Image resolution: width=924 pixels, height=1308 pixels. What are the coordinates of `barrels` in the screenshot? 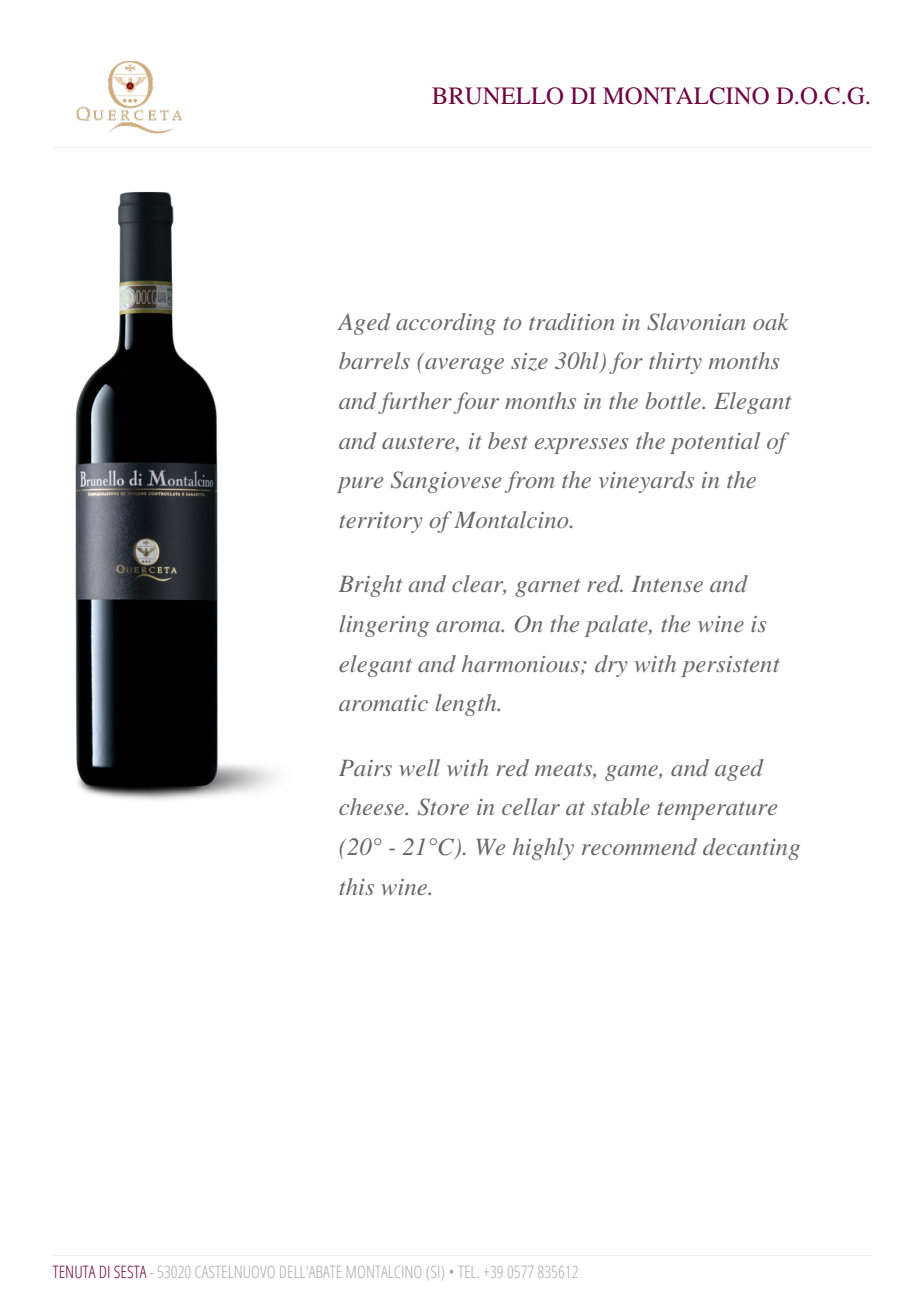 It's located at (374, 360).
